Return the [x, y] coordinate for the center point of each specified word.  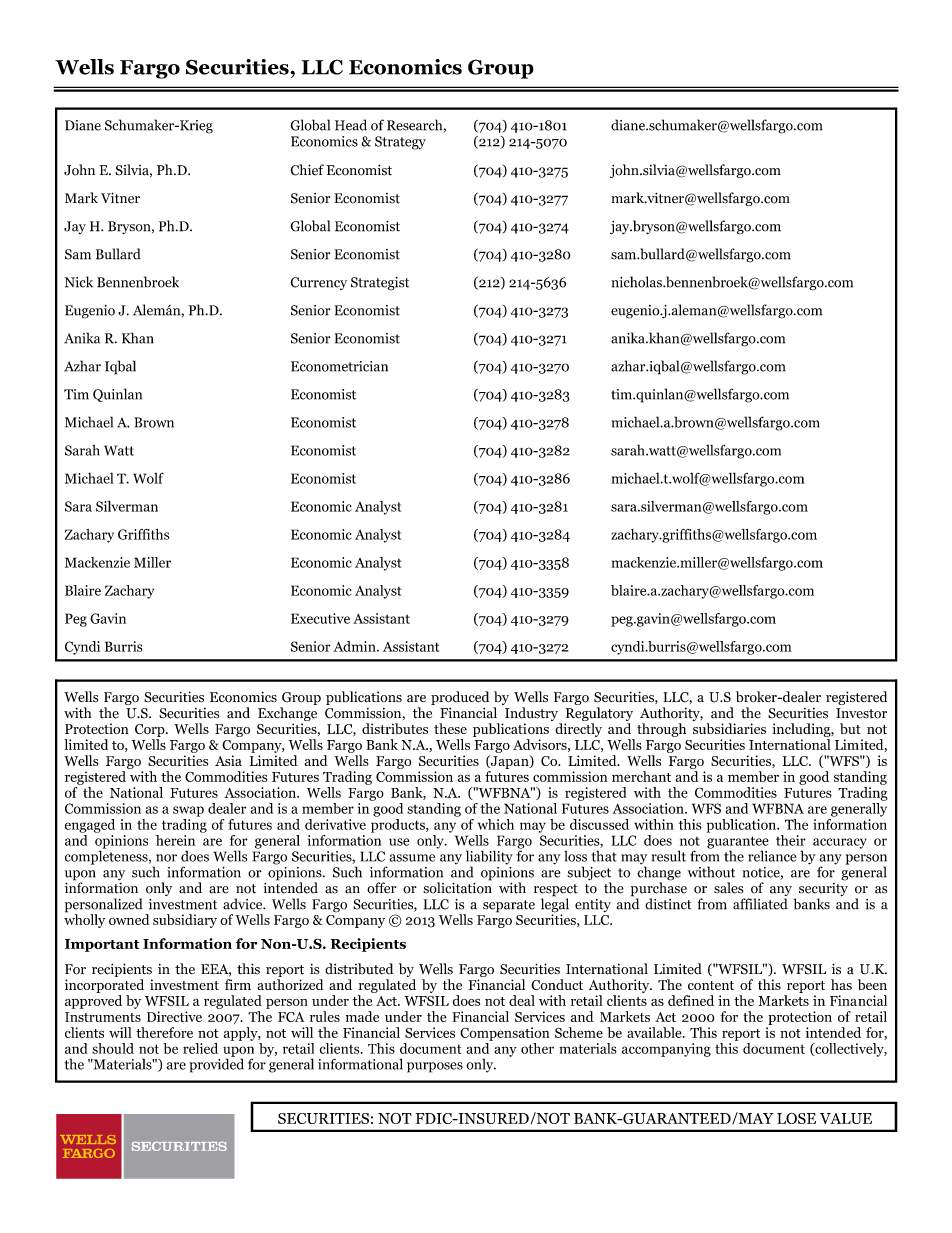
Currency [318, 283]
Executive [320, 618]
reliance [772, 856]
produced [460, 698]
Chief [307, 170]
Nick [78, 282]
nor [166, 858]
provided [216, 1064]
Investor [861, 713]
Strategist [380, 284]
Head [351, 125]
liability [489, 858]
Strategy [400, 143]
